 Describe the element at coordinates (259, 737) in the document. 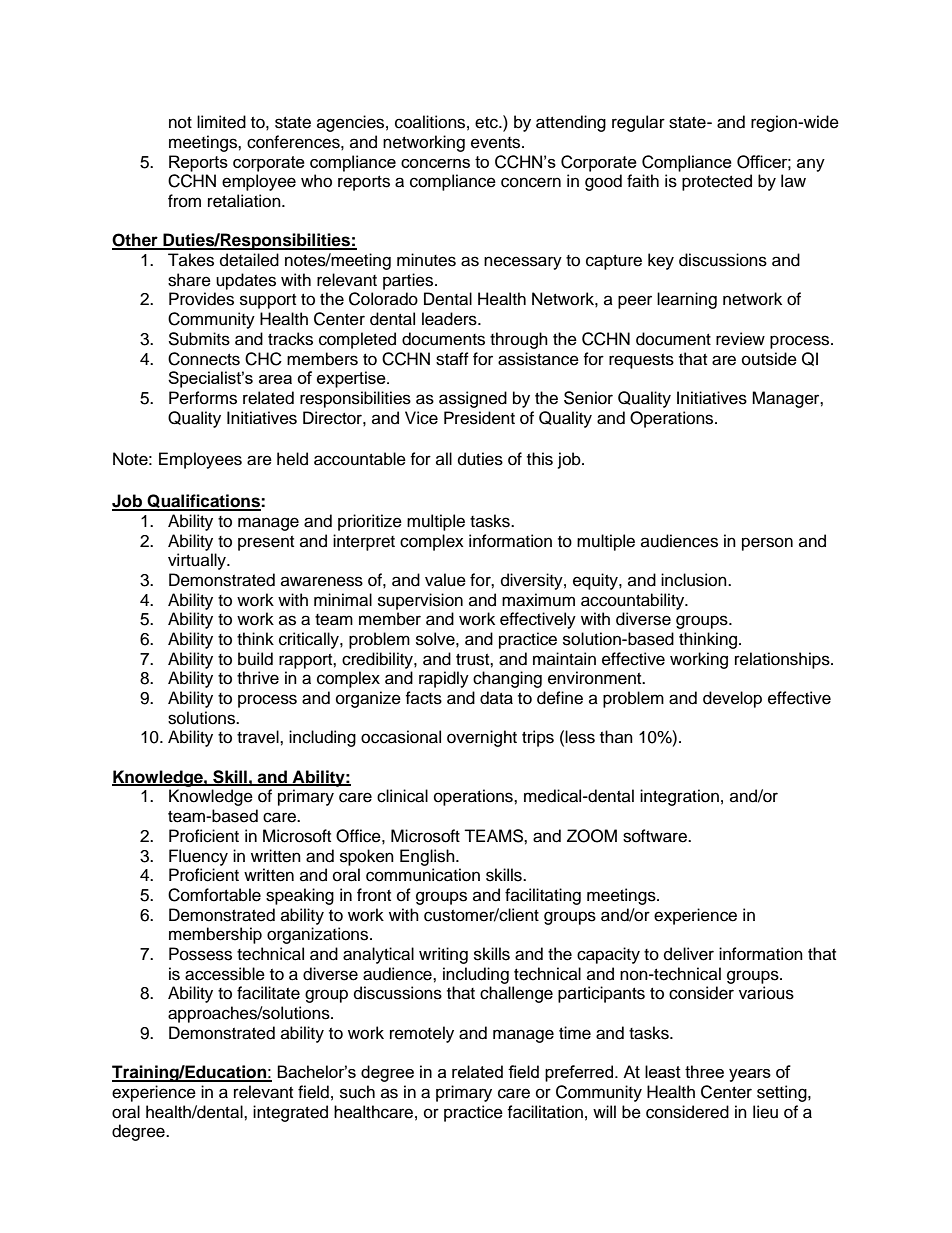

I see `travel` at that location.
